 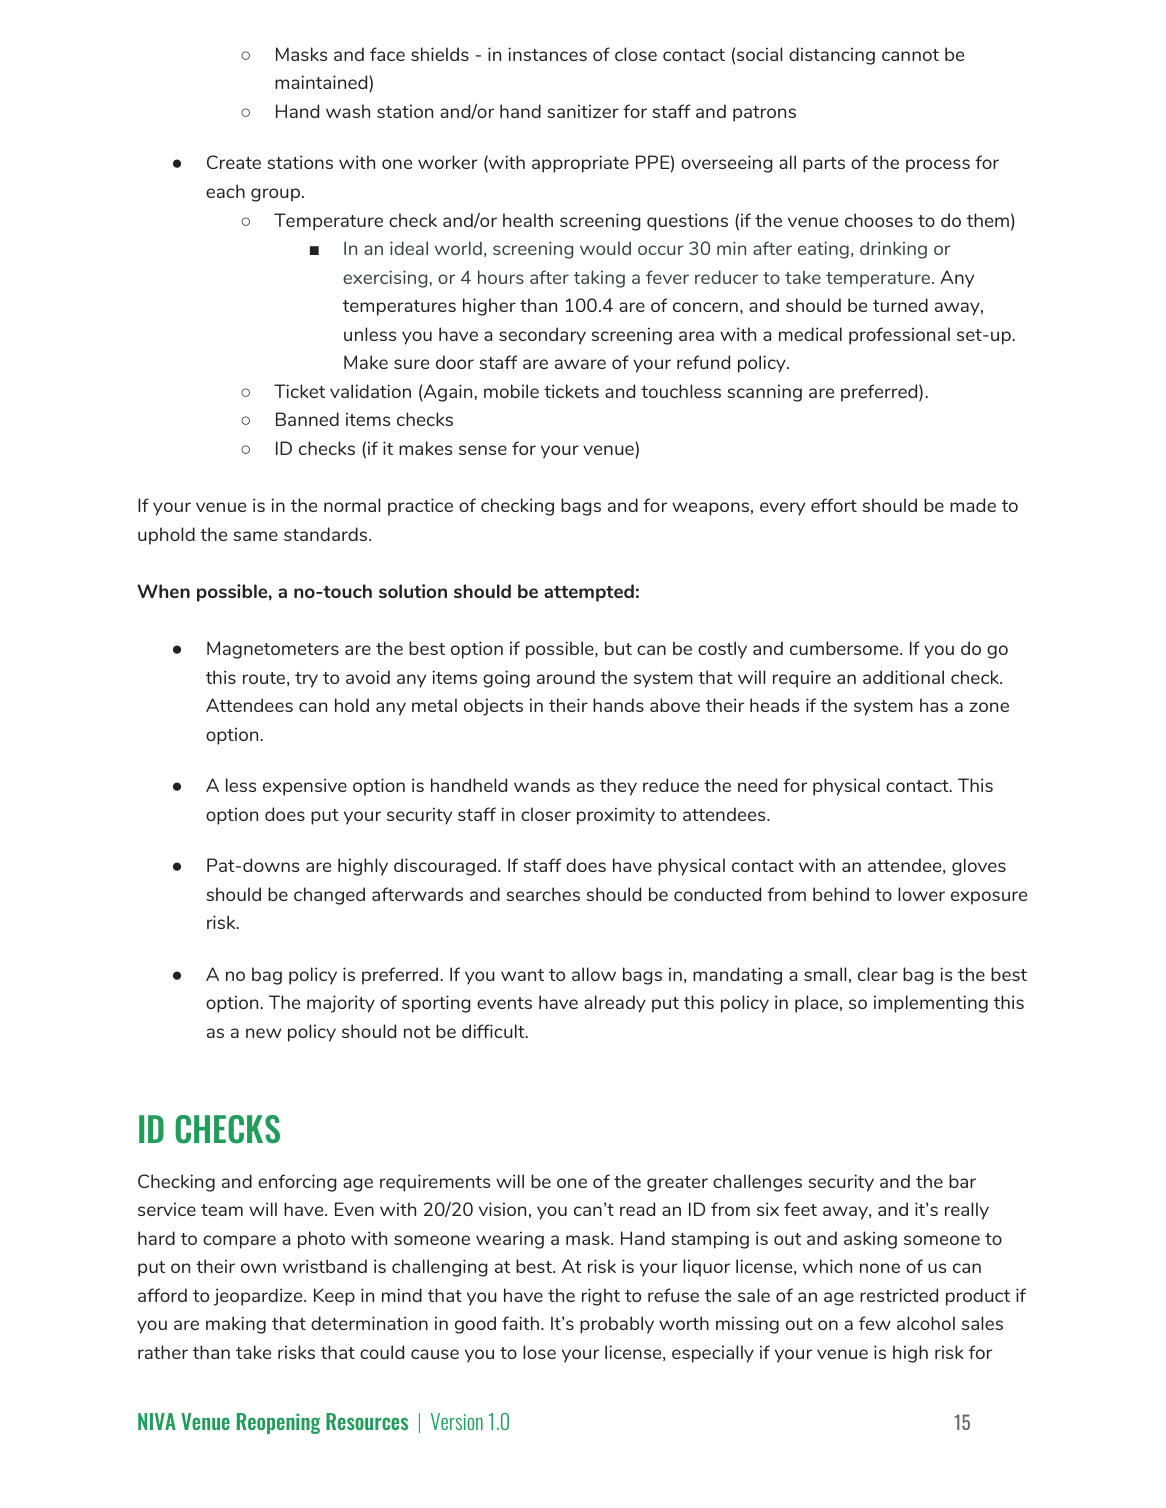 I want to click on cannot, so click(x=910, y=55).
